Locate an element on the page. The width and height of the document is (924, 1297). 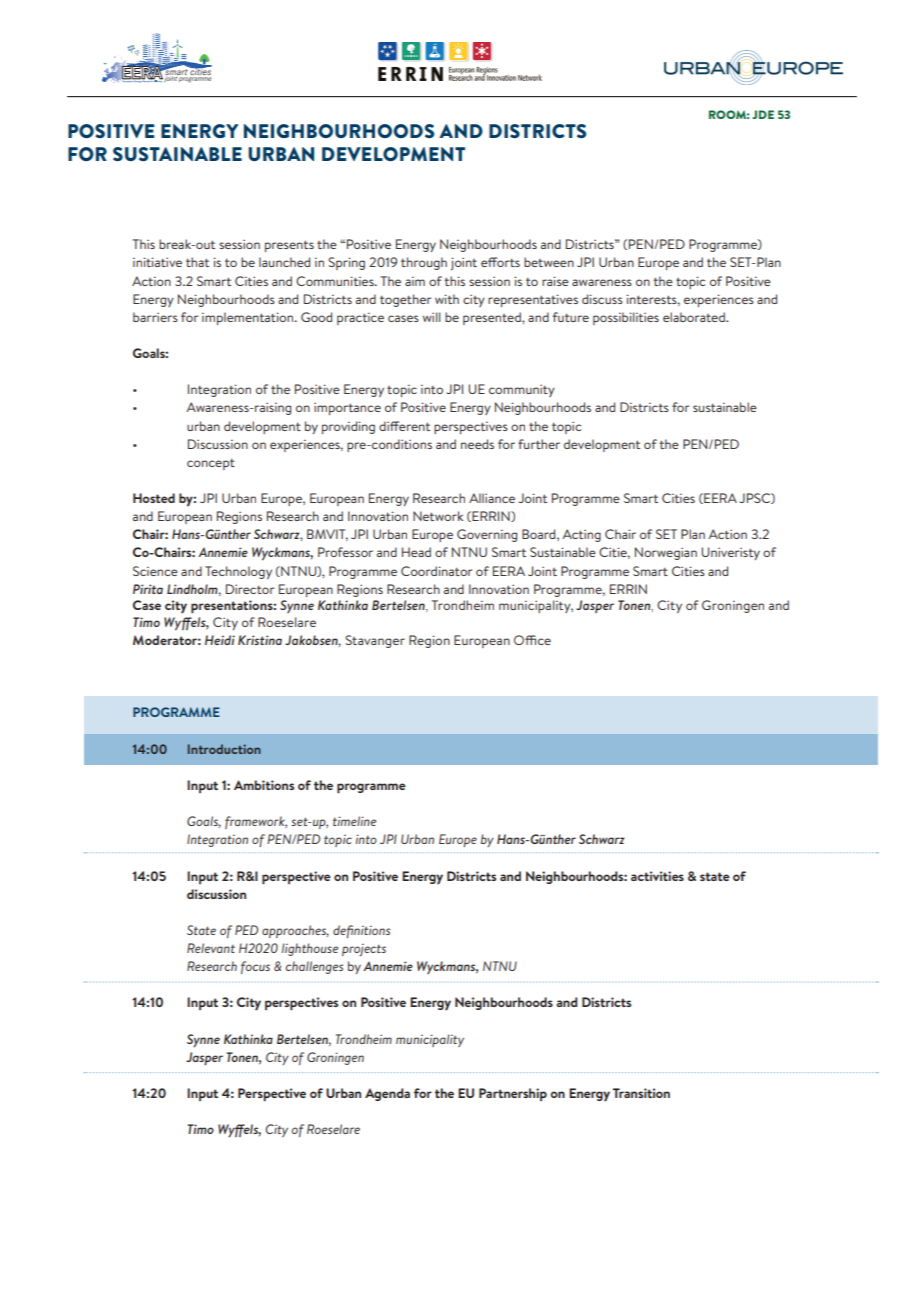
Heidi is located at coordinates (220, 640).
